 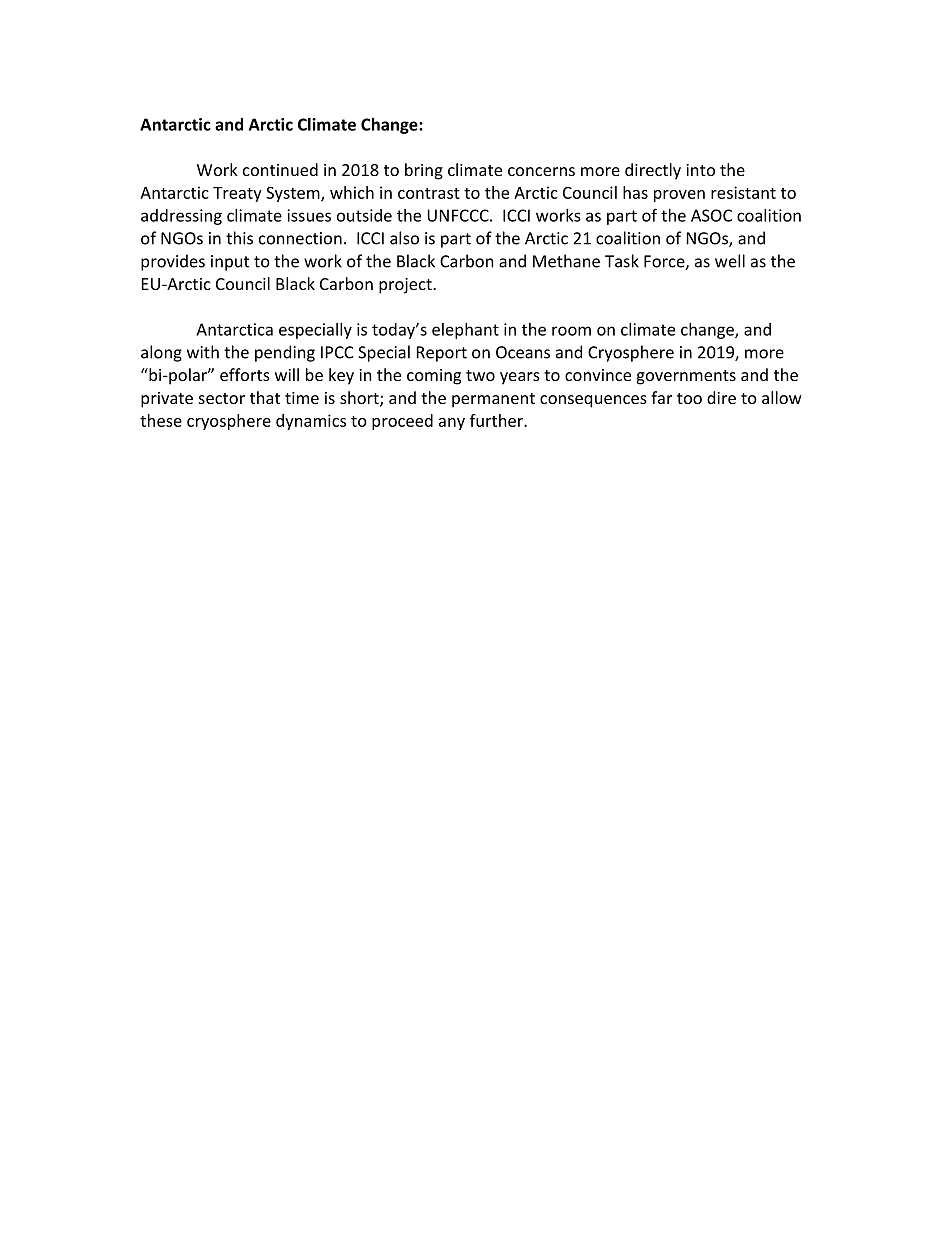 I want to click on these, so click(x=161, y=420).
